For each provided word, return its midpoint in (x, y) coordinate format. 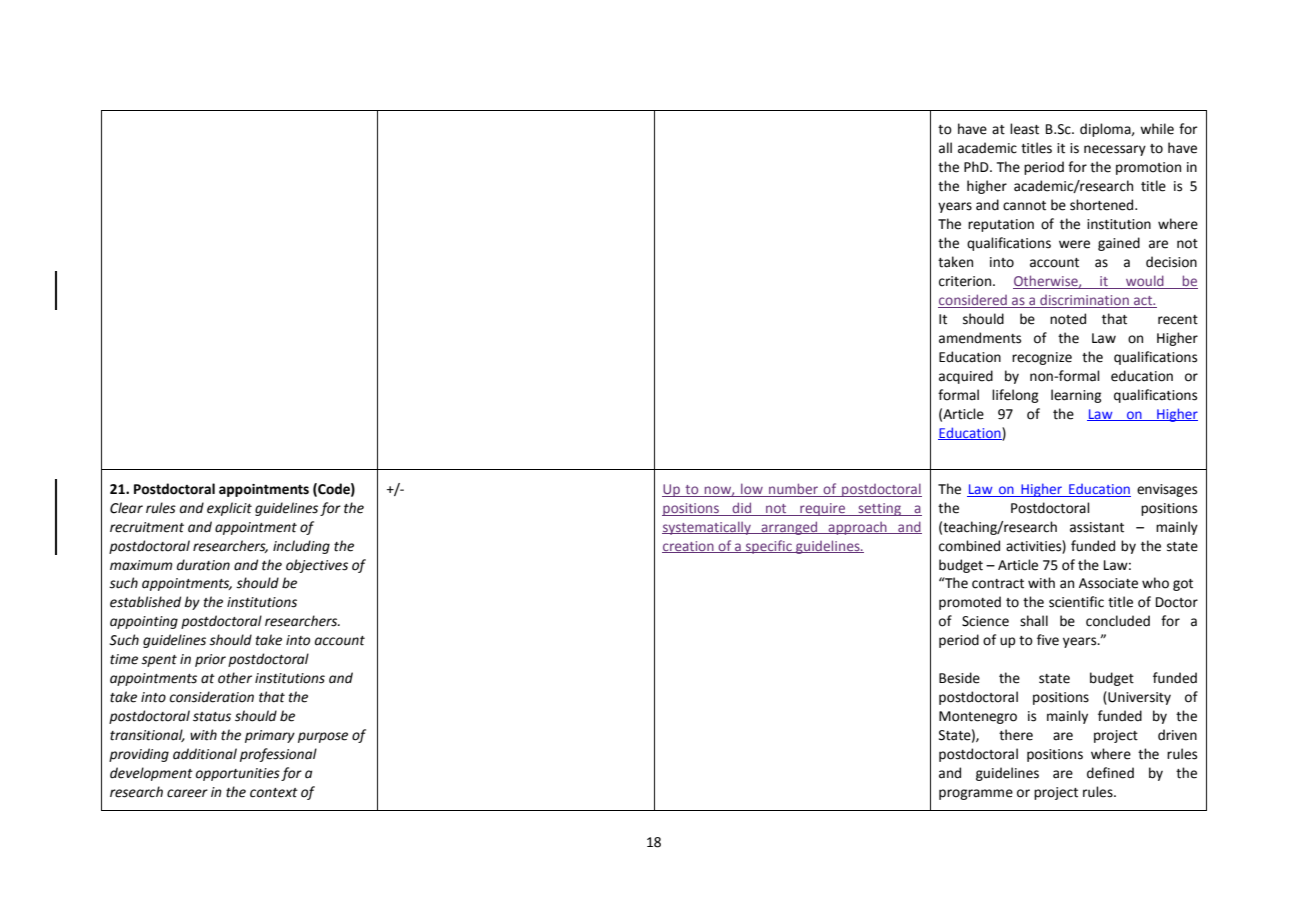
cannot (1024, 206)
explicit (229, 509)
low (752, 488)
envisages (1167, 490)
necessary (1115, 150)
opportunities (238, 774)
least (1024, 129)
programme (976, 794)
